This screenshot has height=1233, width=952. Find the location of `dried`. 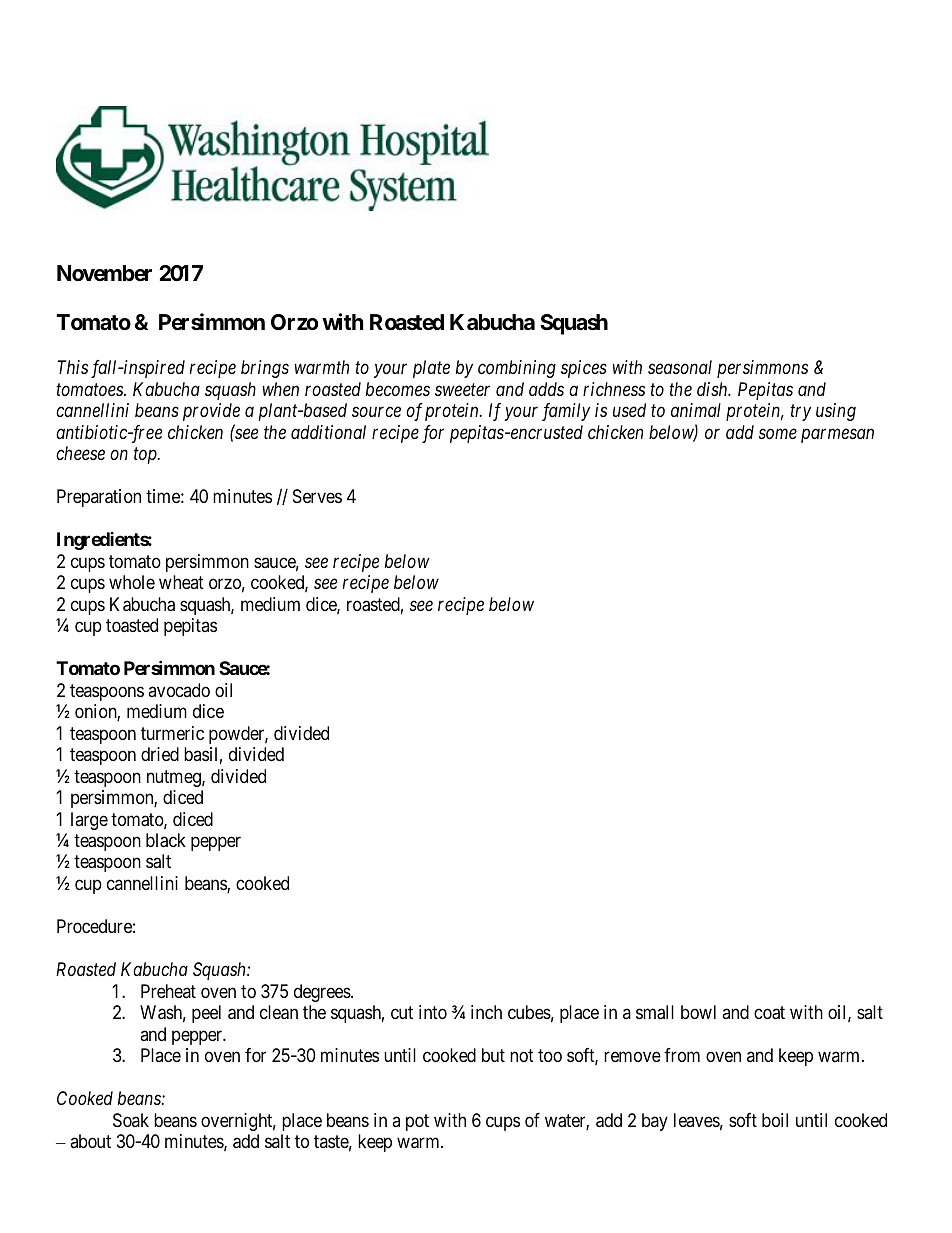

dried is located at coordinates (160, 754).
